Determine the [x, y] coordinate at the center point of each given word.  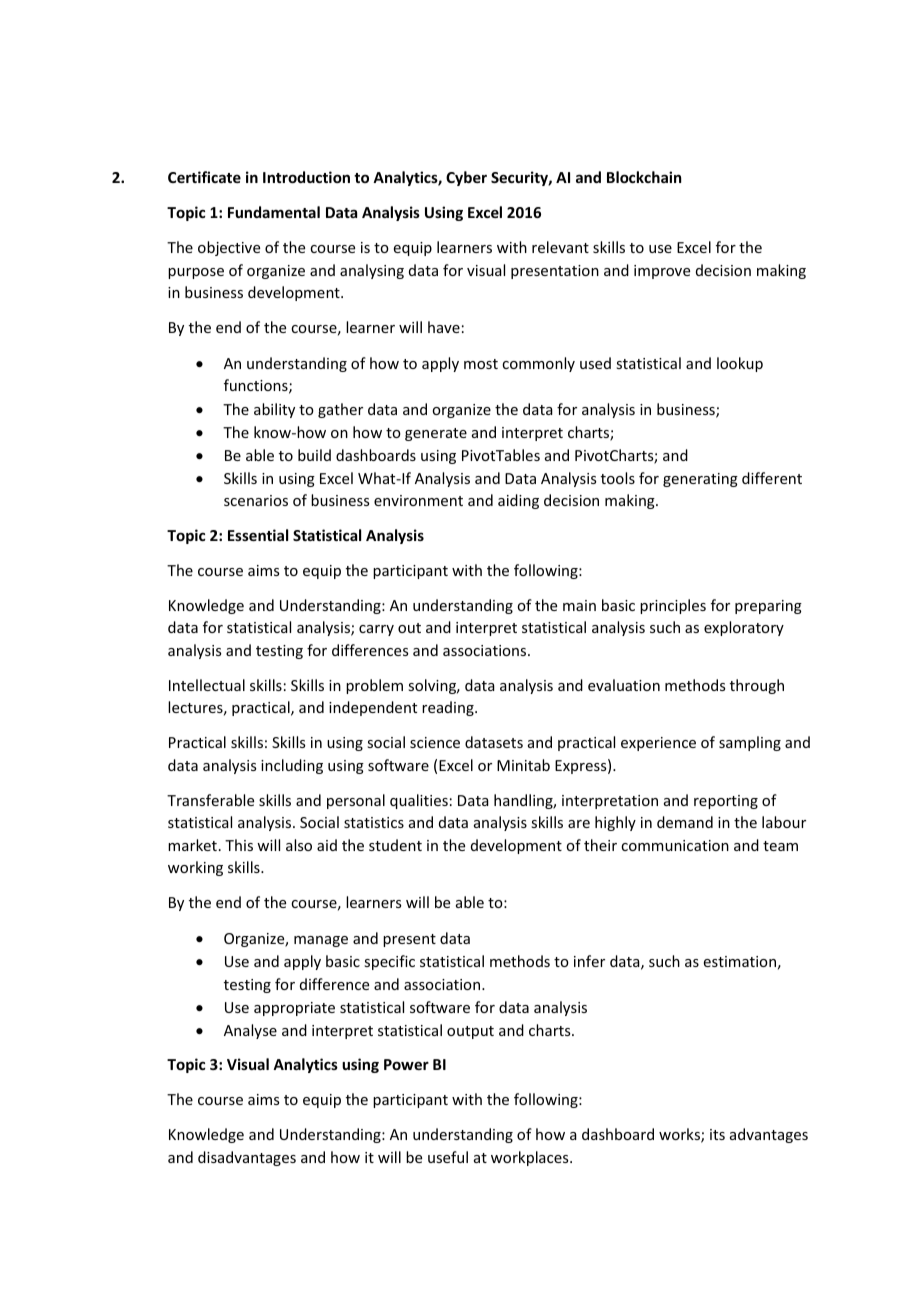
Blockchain [644, 177]
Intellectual [207, 685]
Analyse [250, 1031]
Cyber [466, 178]
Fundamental [274, 212]
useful [448, 1157]
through [757, 686]
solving [433, 686]
